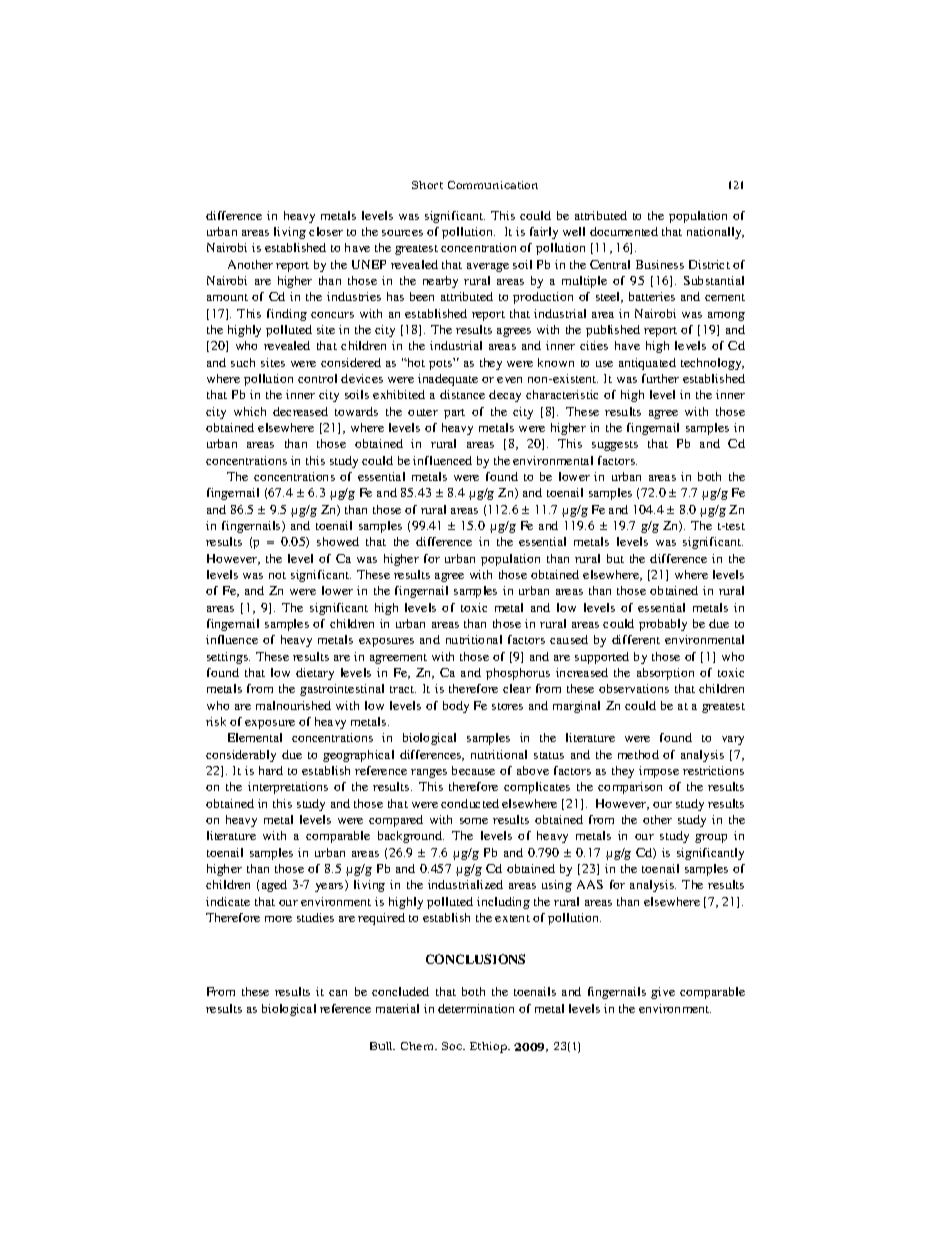 The height and width of the page is (1233, 952). Describe the element at coordinates (228, 658) in the page. I see `settings` at that location.
